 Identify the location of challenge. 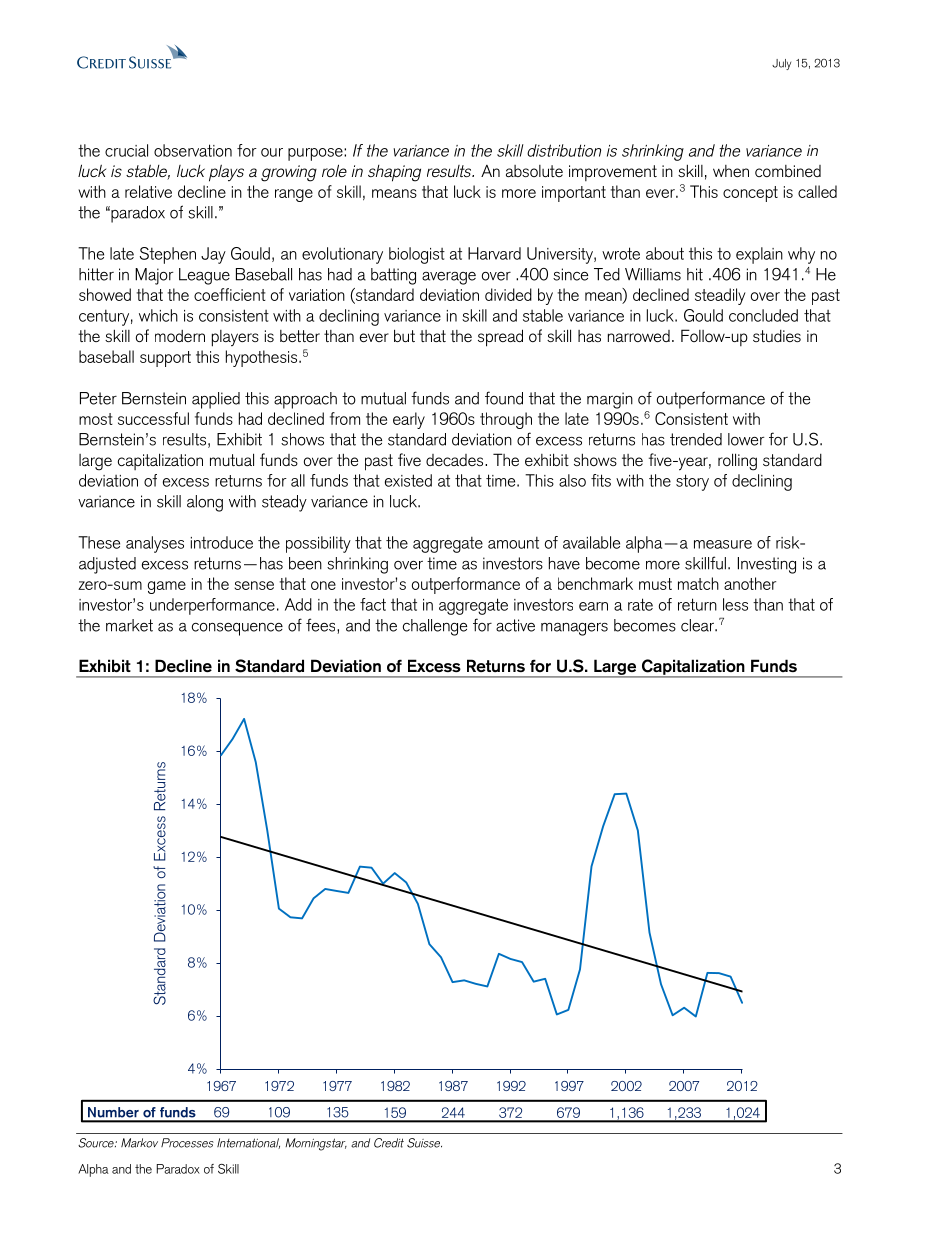
(435, 627).
